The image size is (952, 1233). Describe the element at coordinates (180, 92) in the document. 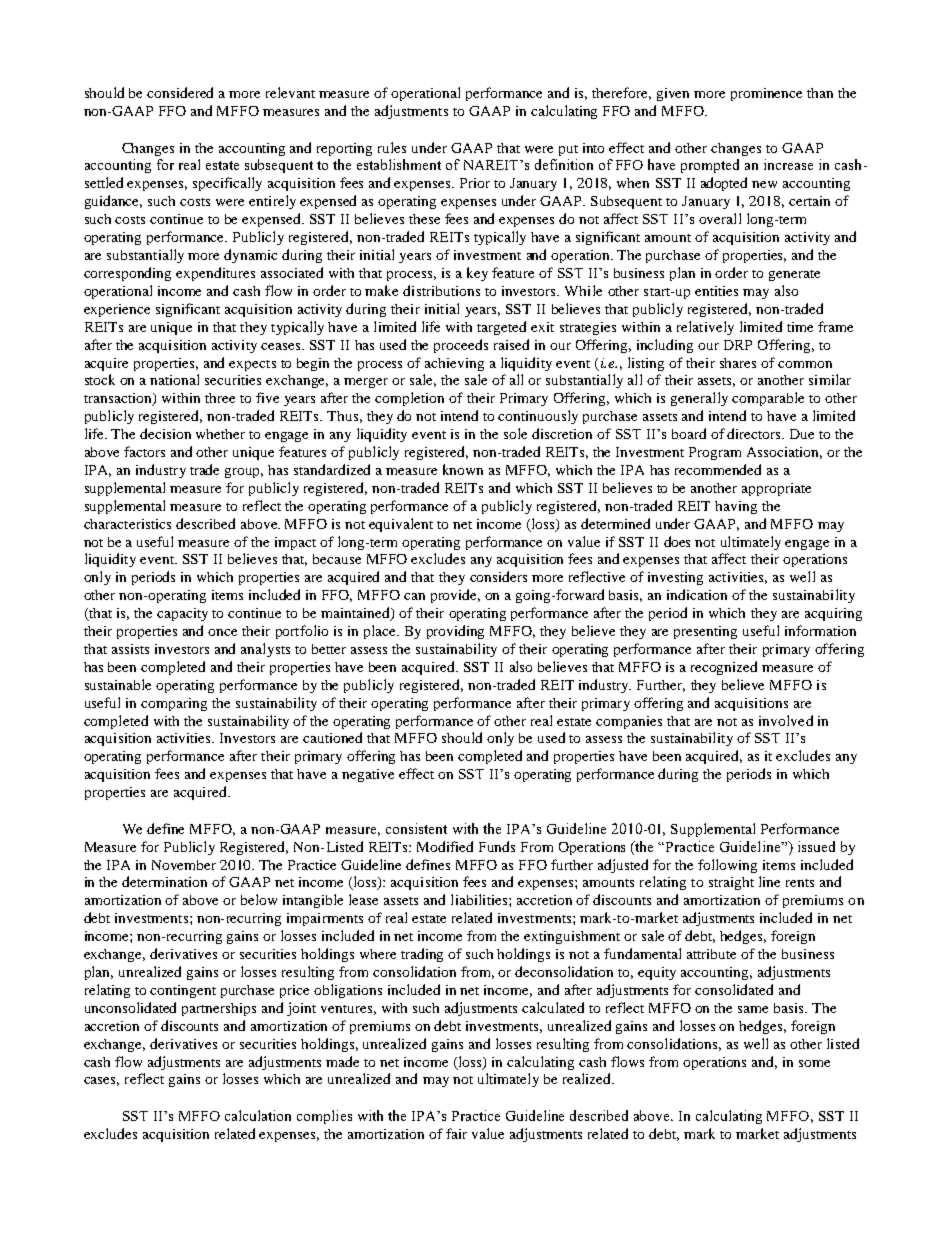

I see `considered` at that location.
